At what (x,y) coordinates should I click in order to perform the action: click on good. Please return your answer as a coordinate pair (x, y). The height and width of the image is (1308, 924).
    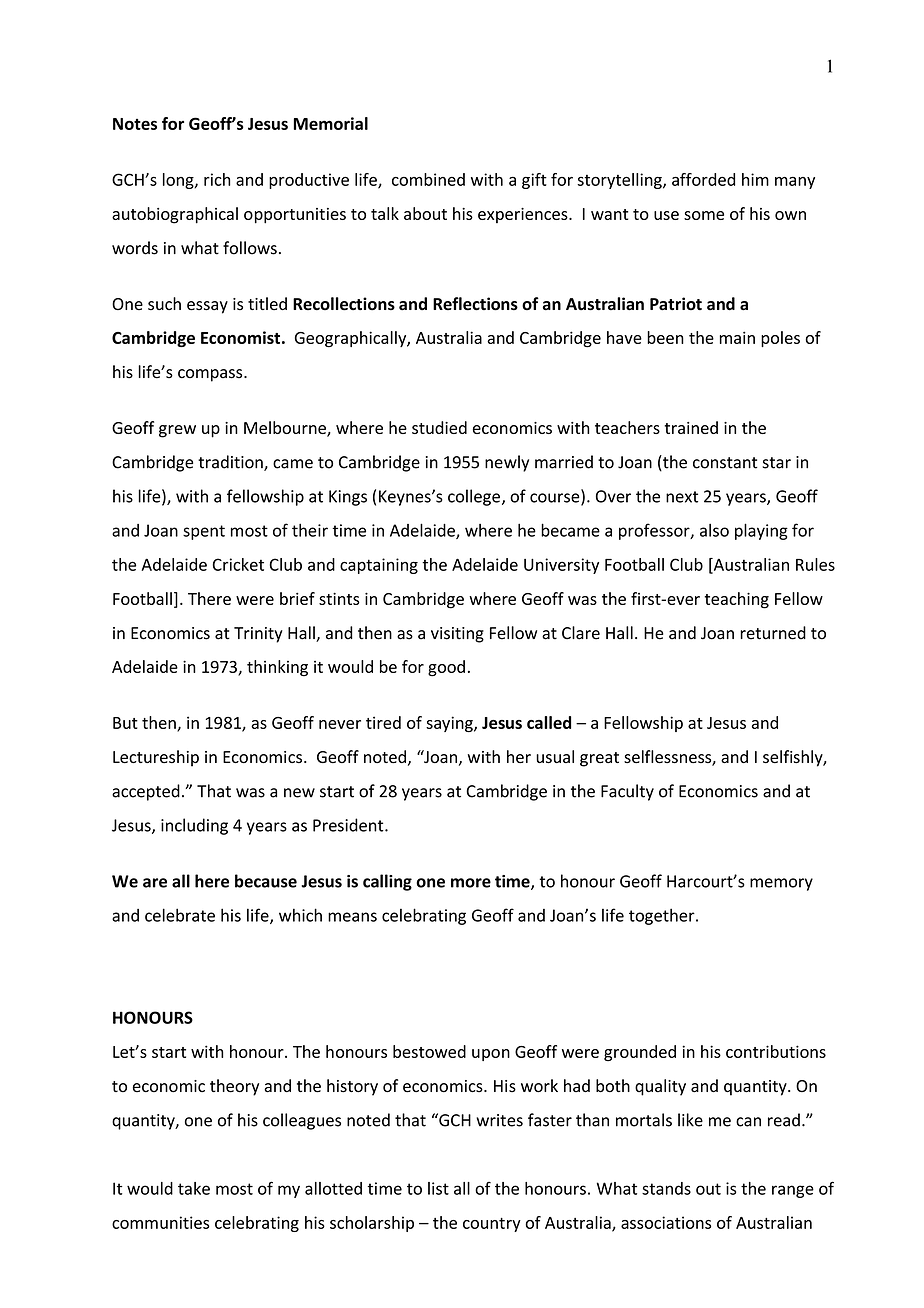
    Looking at the image, I should click on (446, 668).
